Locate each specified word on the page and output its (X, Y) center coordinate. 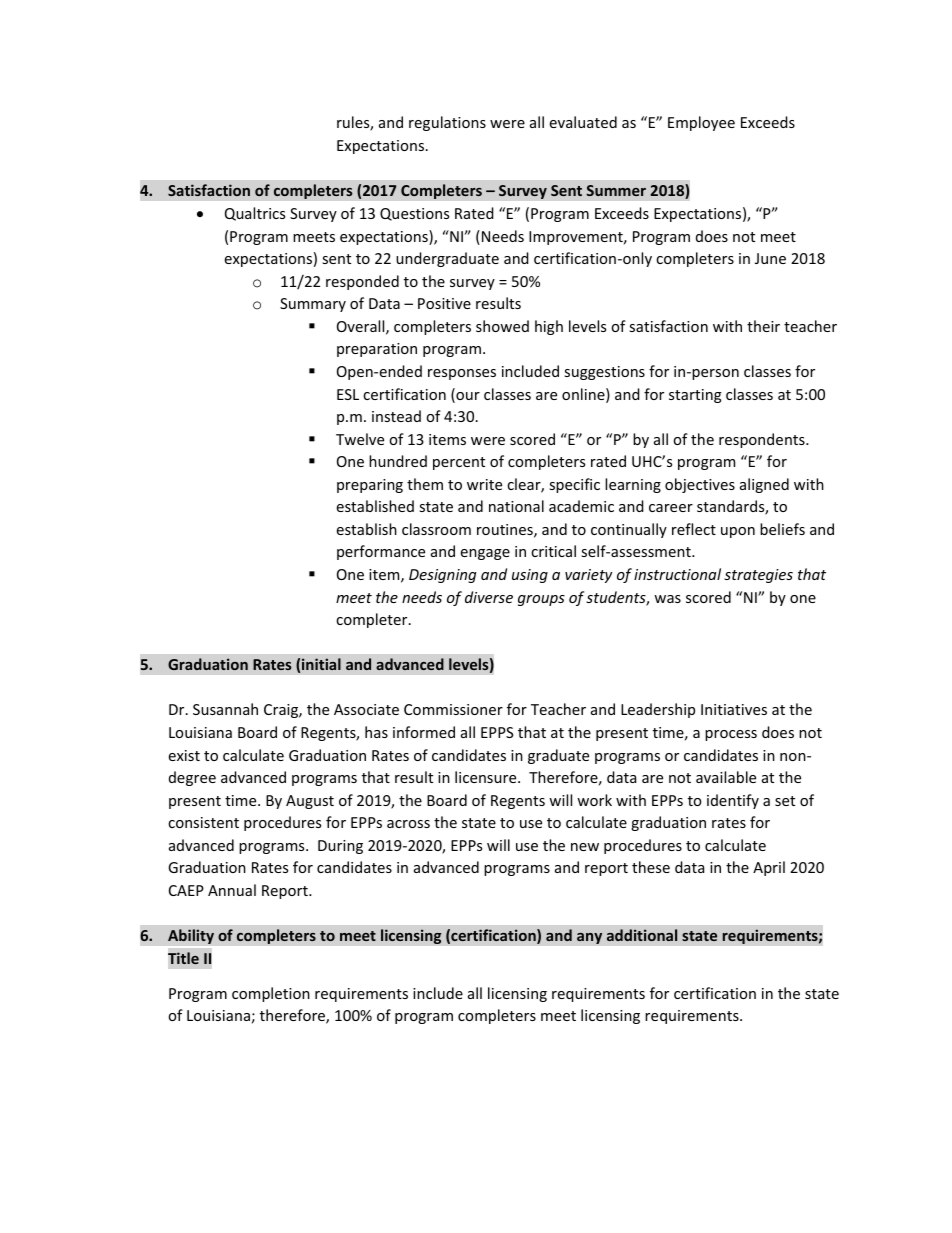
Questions (414, 214)
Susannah (225, 709)
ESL (348, 394)
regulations (447, 123)
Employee (701, 123)
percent (459, 463)
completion (271, 994)
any (589, 938)
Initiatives (734, 709)
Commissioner (453, 709)
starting (695, 396)
